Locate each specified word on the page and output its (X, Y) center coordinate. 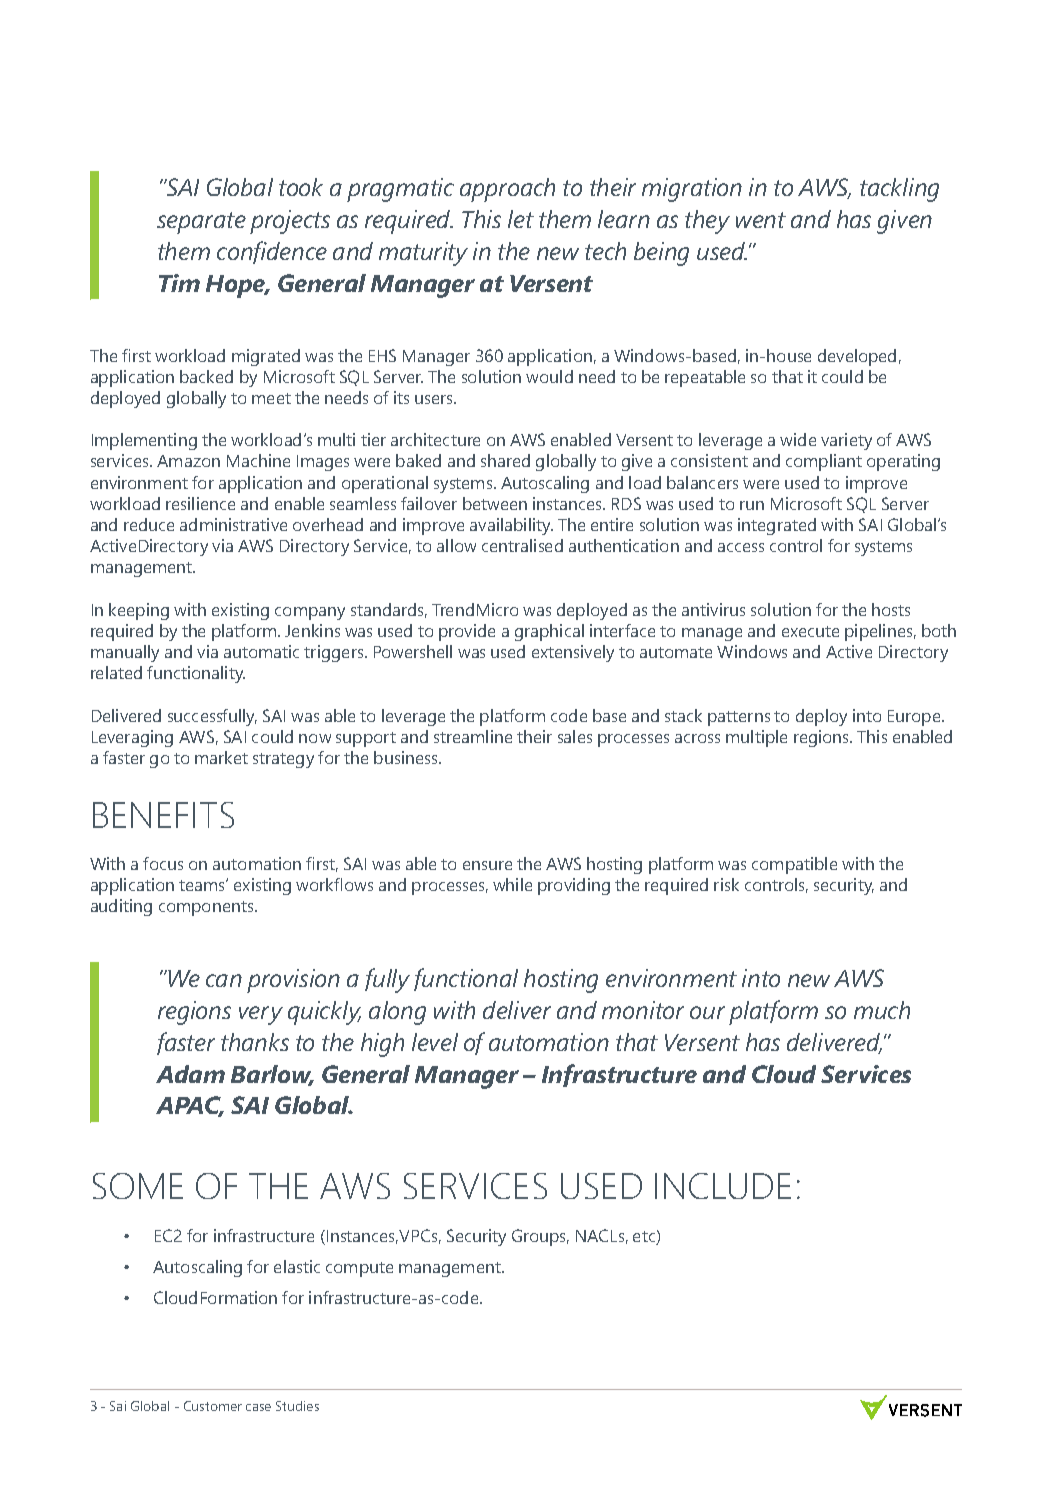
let (521, 219)
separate (201, 223)
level (435, 1042)
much (882, 1010)
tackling (899, 190)
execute (810, 631)
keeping (139, 611)
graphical (549, 632)
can (224, 980)
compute (359, 1269)
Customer (213, 1406)
